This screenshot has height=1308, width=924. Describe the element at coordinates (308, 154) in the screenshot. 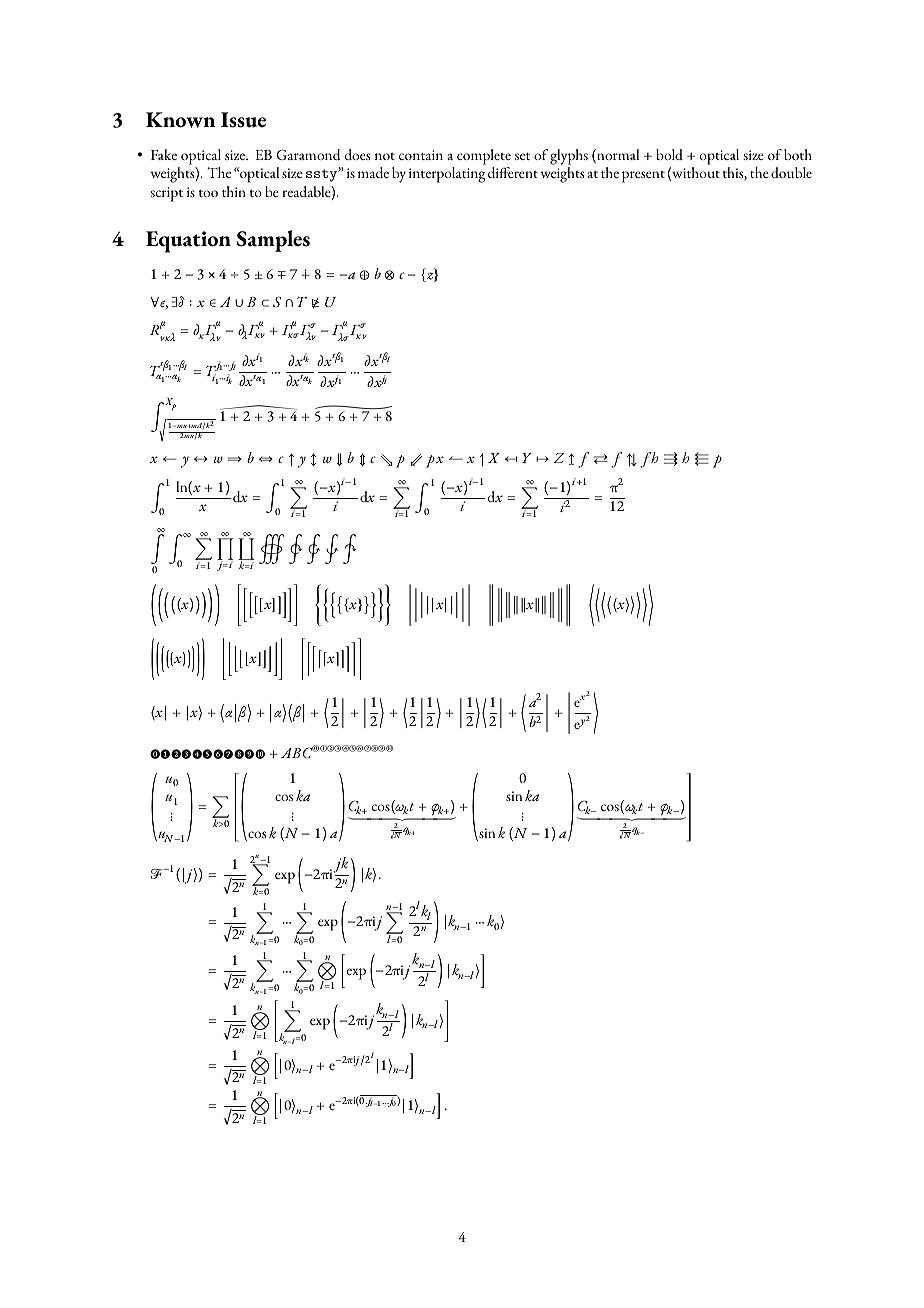

I see `Garamond` at that location.
